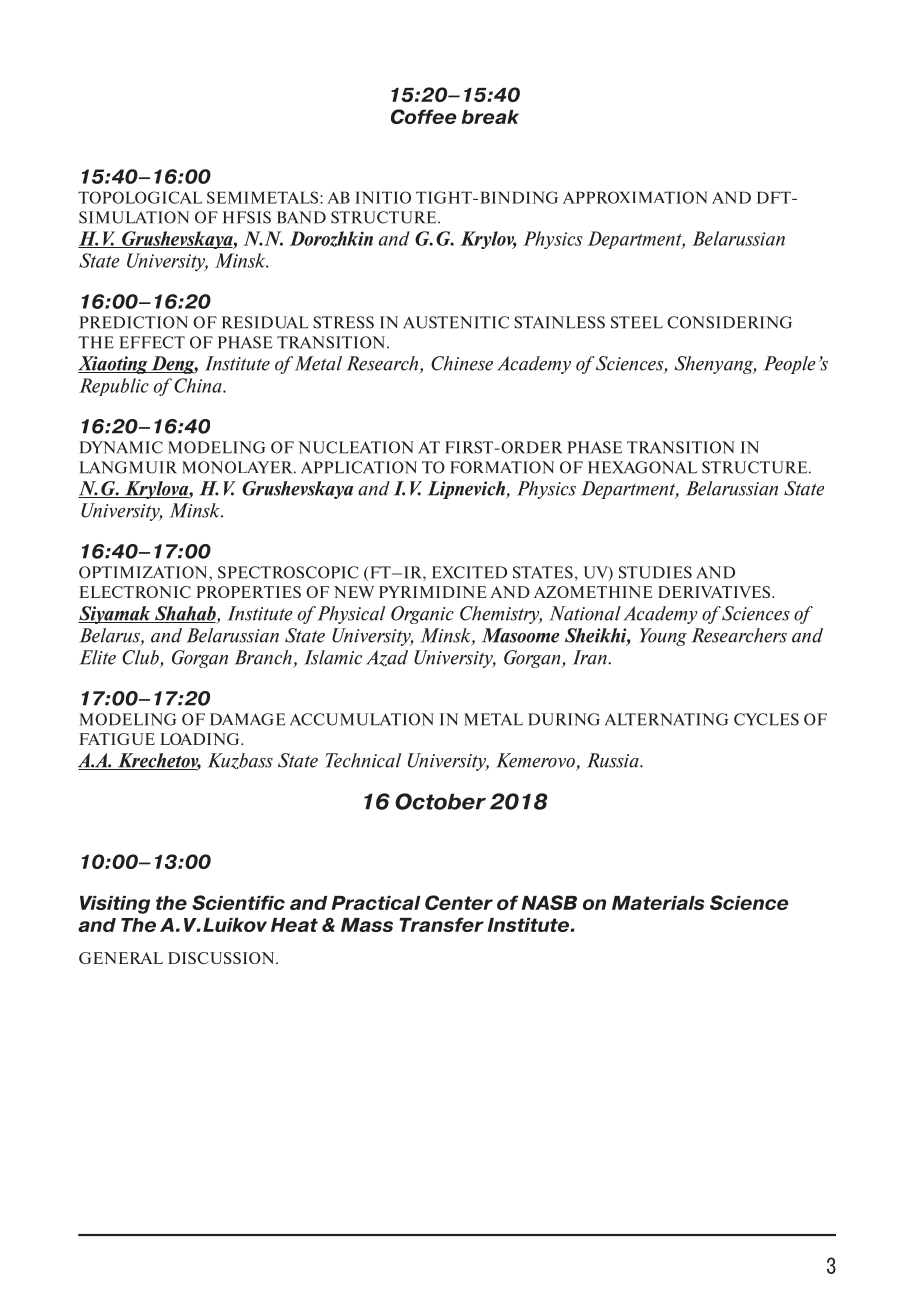  Describe the element at coordinates (424, 116) in the screenshot. I see `Coffee` at that location.
